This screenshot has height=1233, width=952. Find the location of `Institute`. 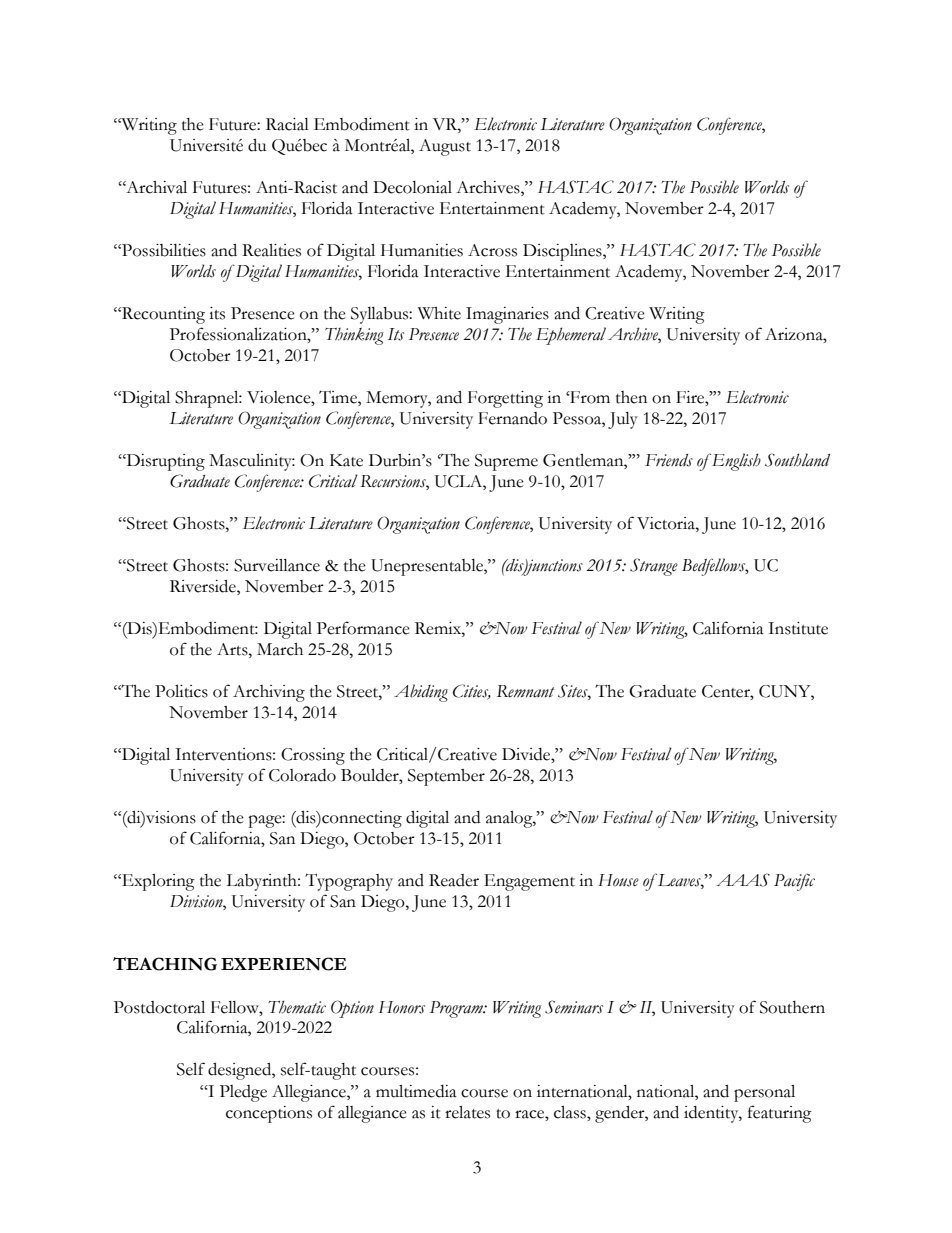

Institute is located at coordinates (798, 628).
